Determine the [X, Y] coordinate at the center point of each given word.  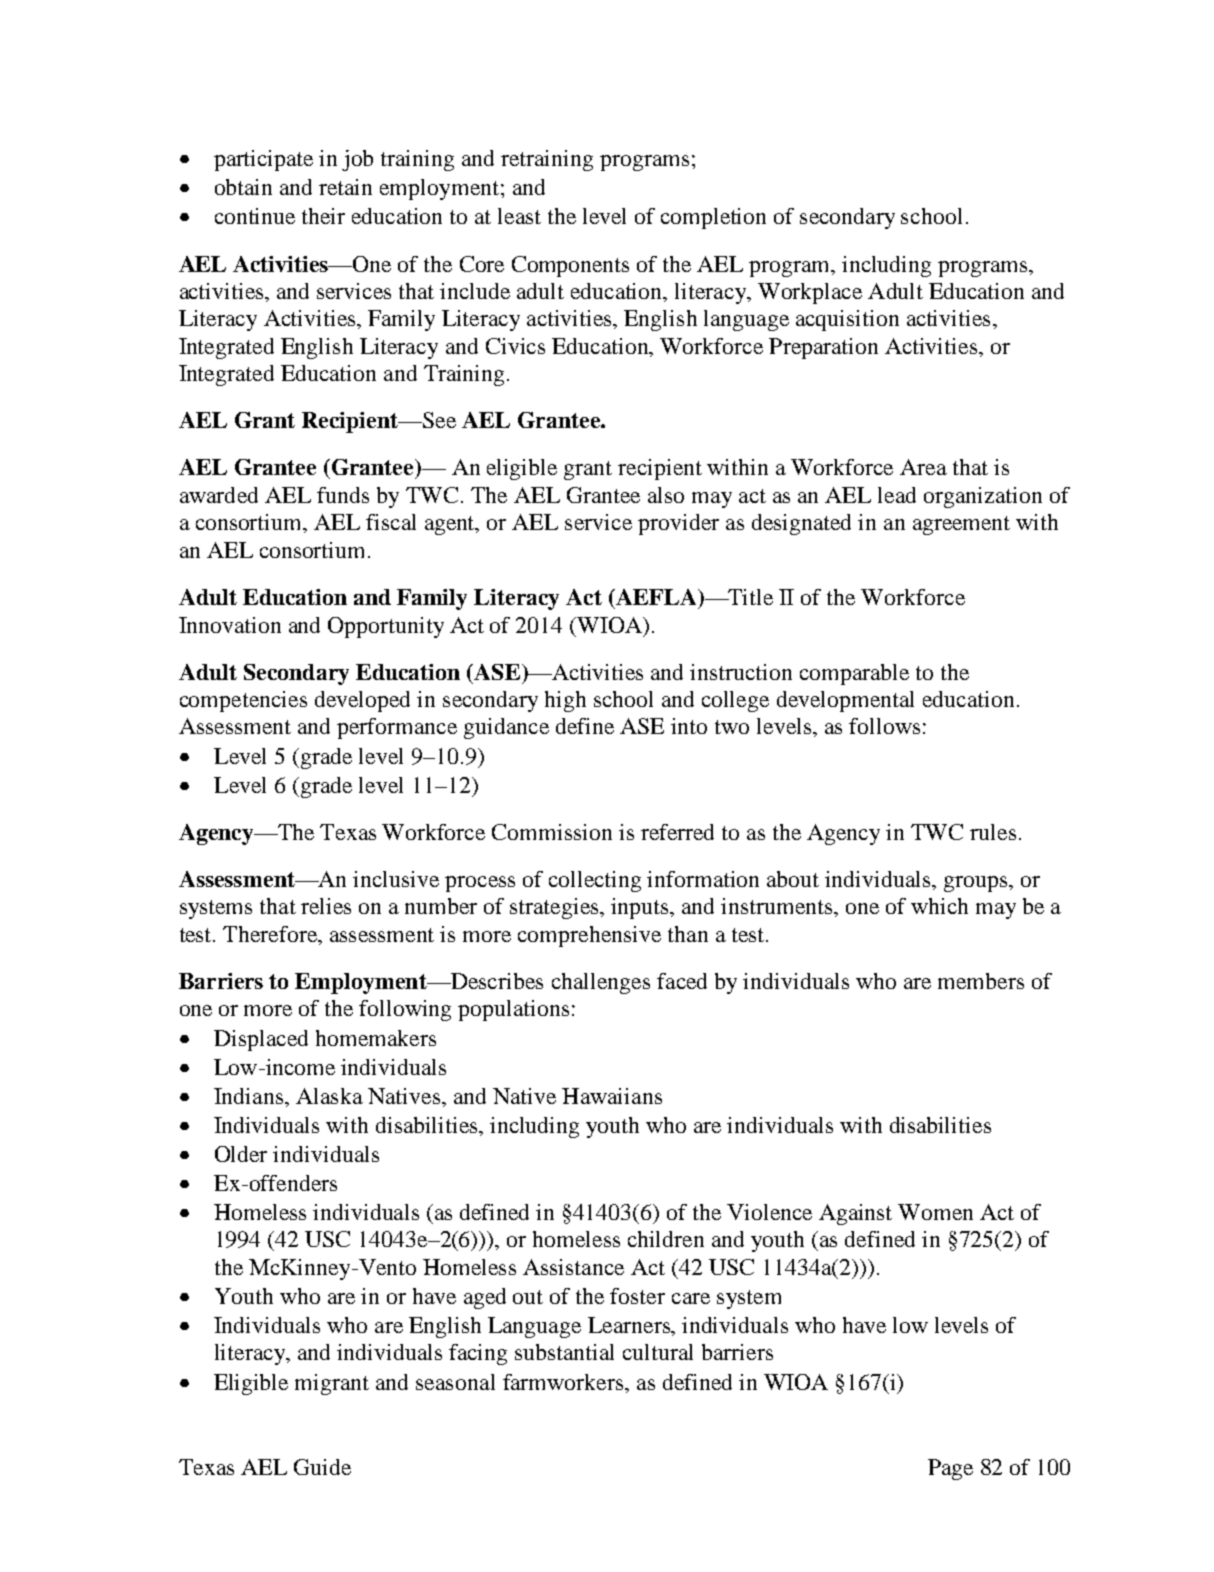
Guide [322, 1467]
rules [993, 832]
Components [570, 266]
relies [326, 906]
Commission [552, 832]
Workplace [810, 293]
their [323, 216]
